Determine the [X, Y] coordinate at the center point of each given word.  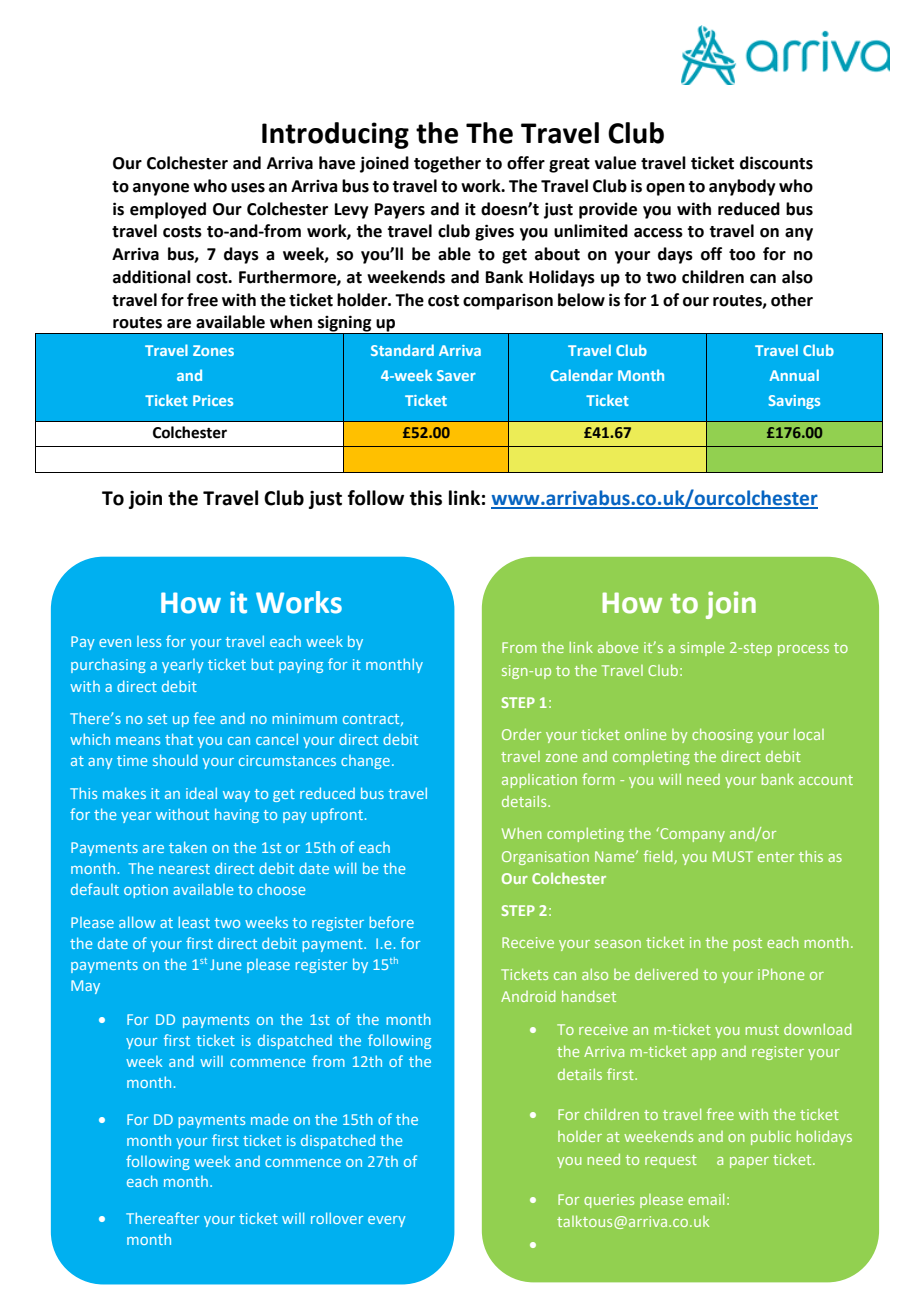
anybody [742, 187]
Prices [213, 400]
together [447, 164]
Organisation [545, 858]
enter [776, 857]
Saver [456, 375]
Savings [794, 402]
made [269, 1119]
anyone [161, 189]
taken [188, 847]
